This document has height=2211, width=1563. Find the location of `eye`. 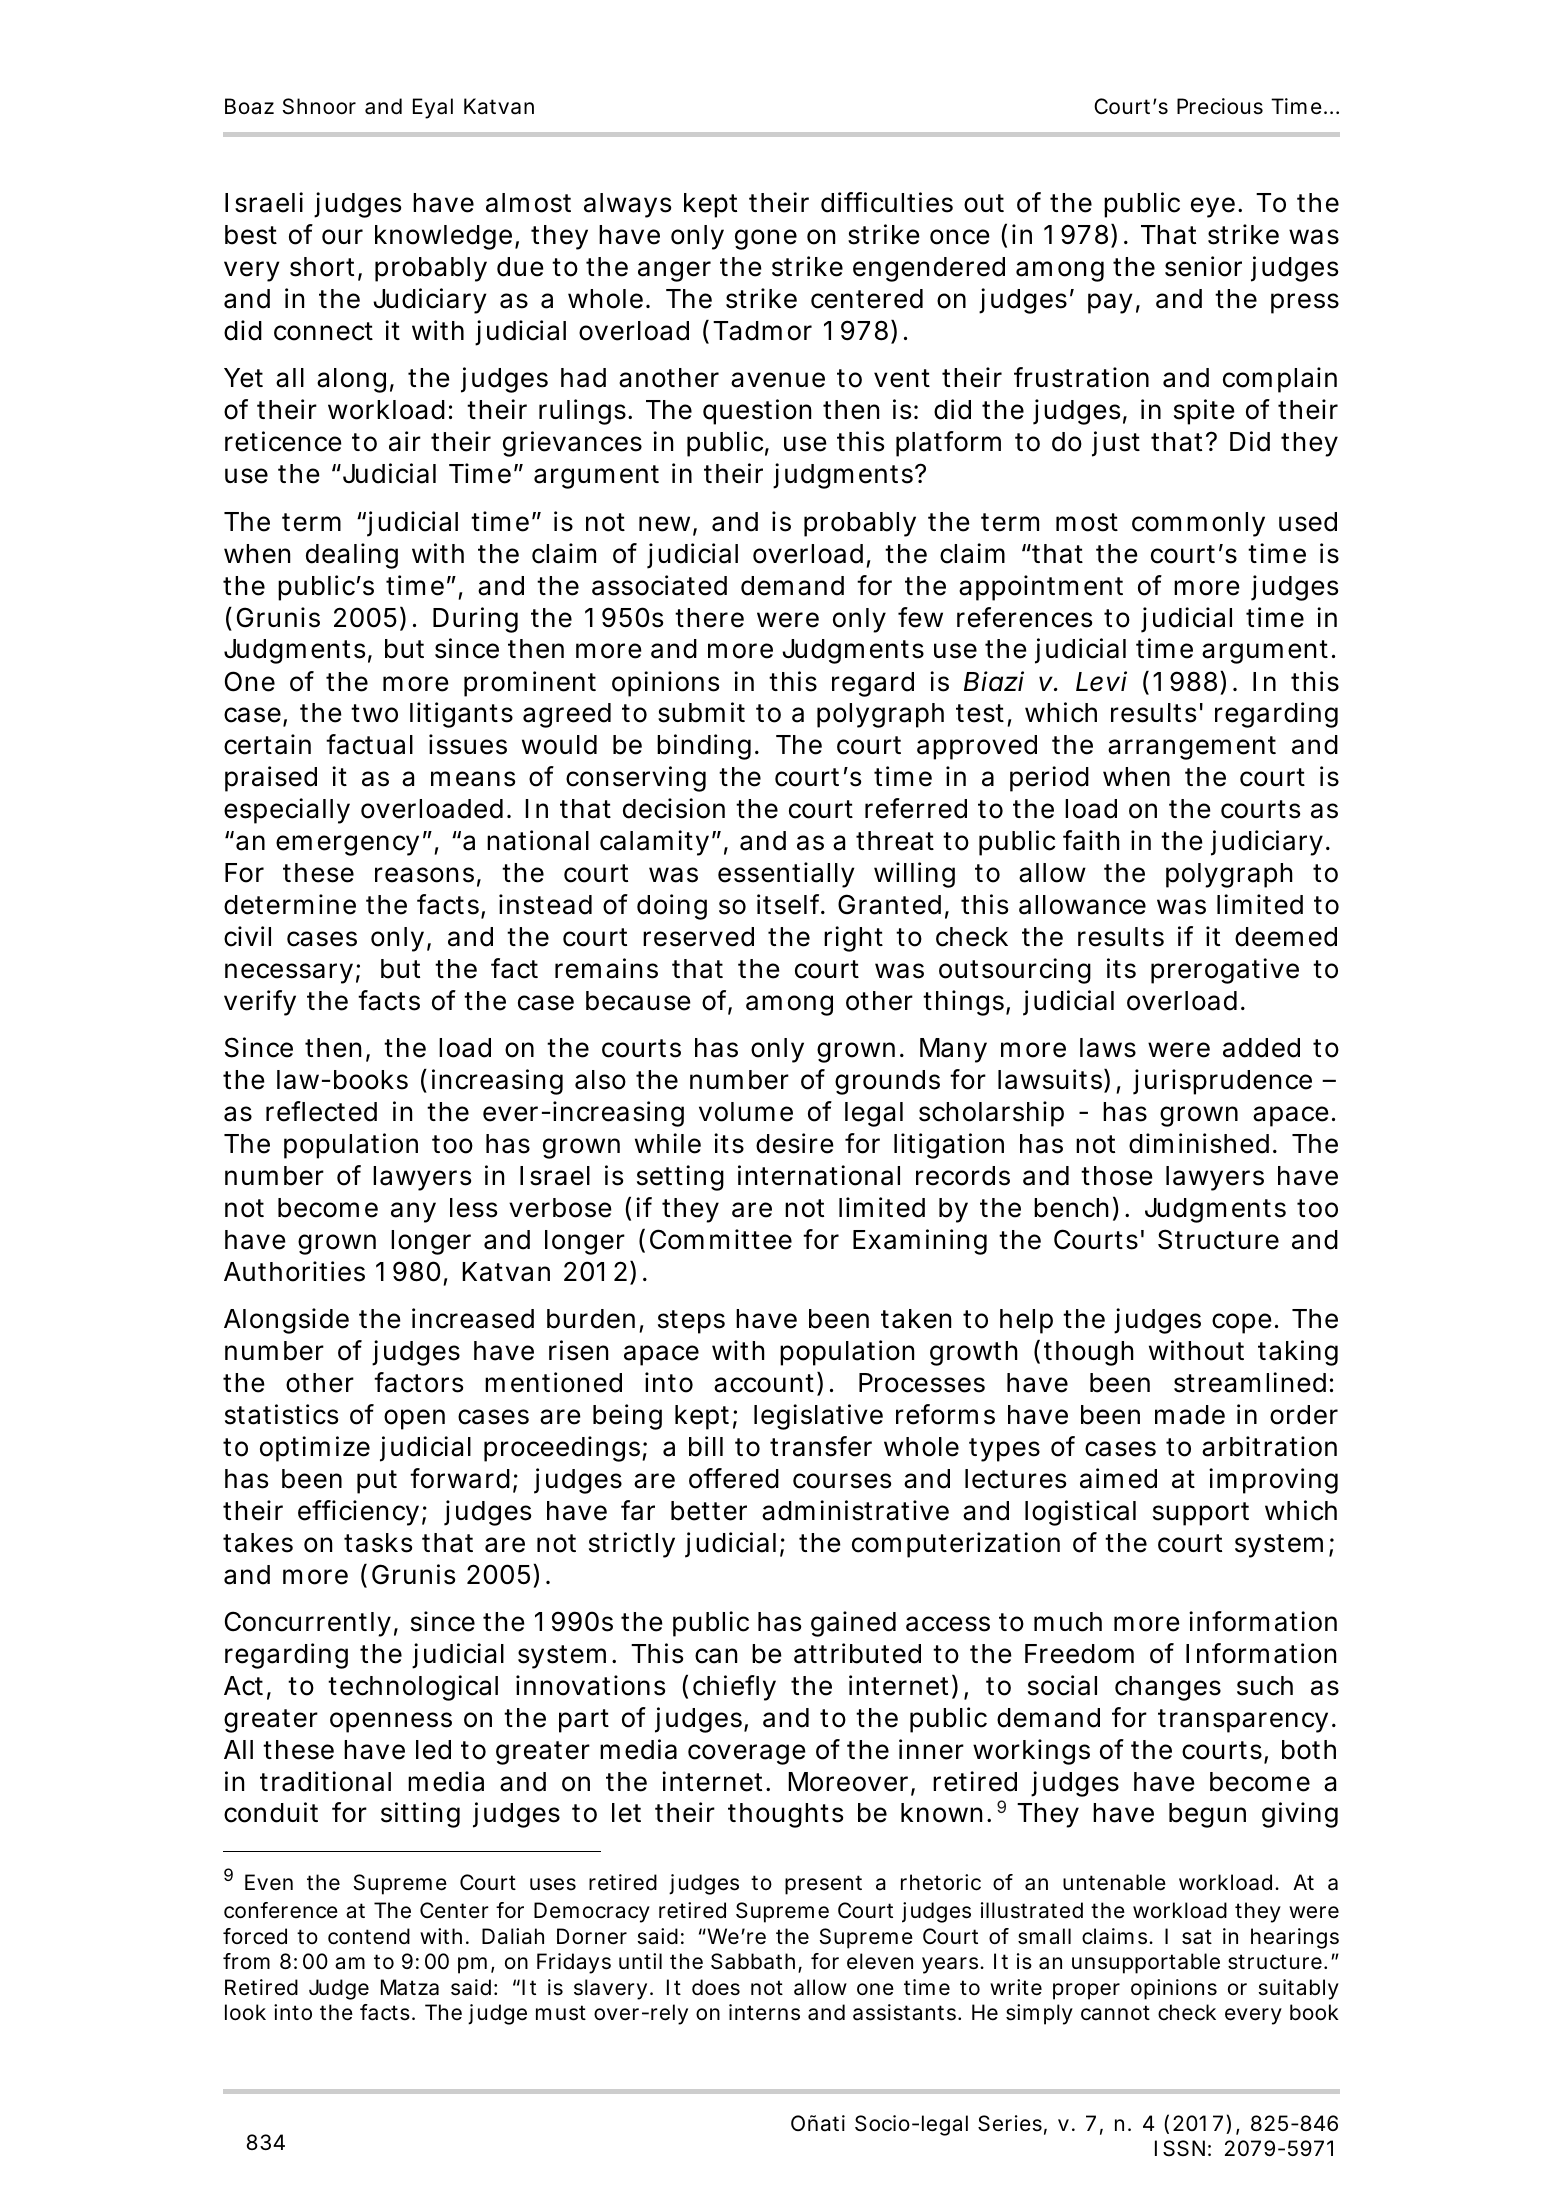

eye is located at coordinates (1213, 207).
